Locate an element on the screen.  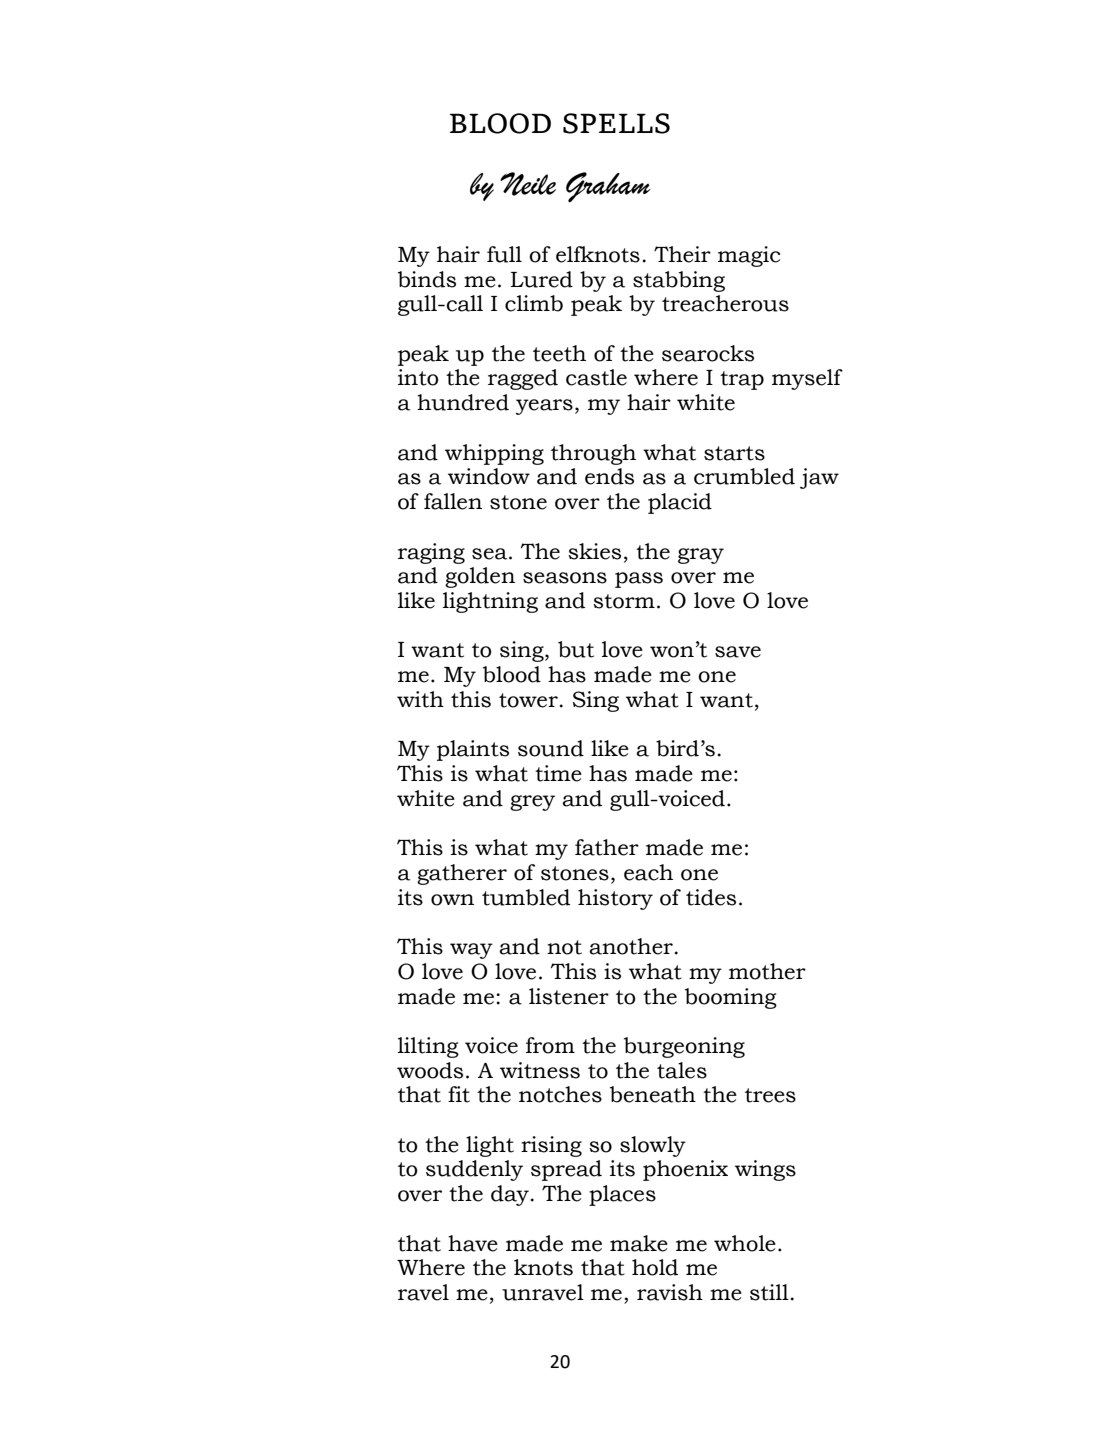
still is located at coordinates (769, 1292).
